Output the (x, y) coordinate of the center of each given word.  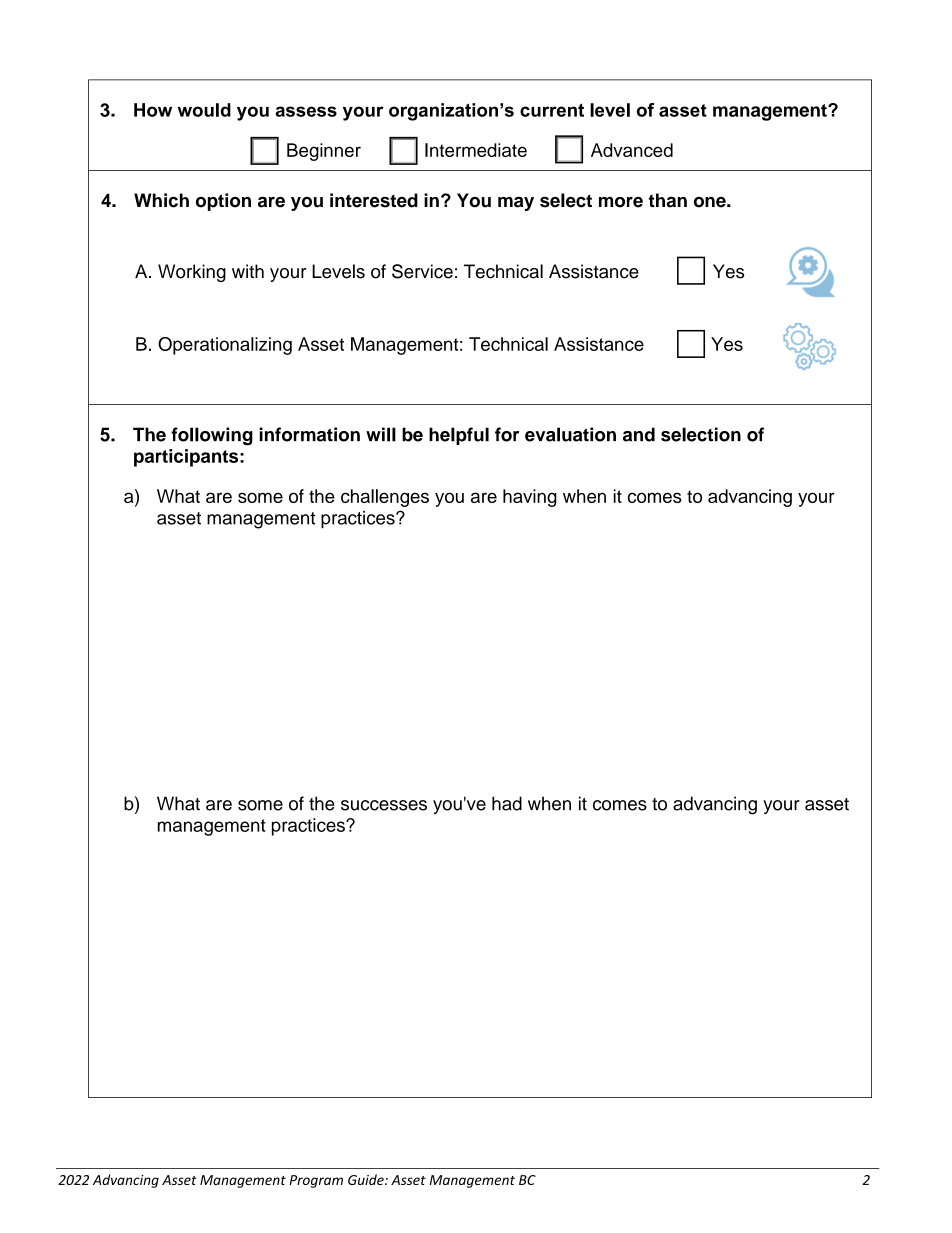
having (530, 498)
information (309, 434)
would (204, 110)
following (212, 436)
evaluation (570, 434)
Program (316, 1181)
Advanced (632, 150)
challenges (385, 498)
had (507, 803)
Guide (367, 1179)
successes (384, 805)
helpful (459, 436)
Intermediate (476, 150)
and (639, 434)
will (381, 434)
